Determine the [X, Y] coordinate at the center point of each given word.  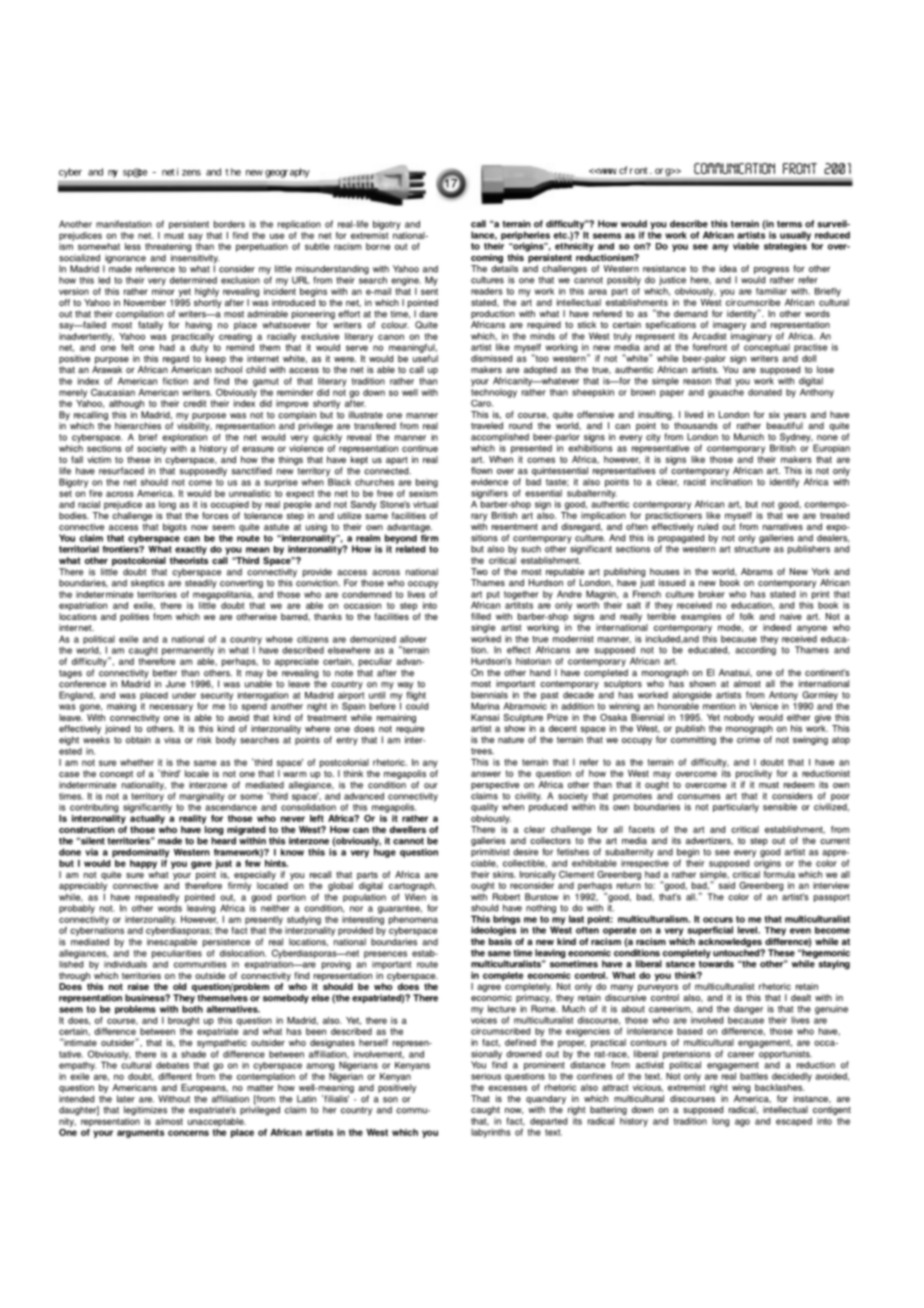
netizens [181, 172]
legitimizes [145, 1111]
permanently [188, 651]
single [483, 628]
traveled [487, 425]
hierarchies [138, 426]
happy [143, 864]
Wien [415, 897]
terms [789, 224]
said [726, 885]
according [755, 651]
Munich [749, 437]
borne [378, 246]
